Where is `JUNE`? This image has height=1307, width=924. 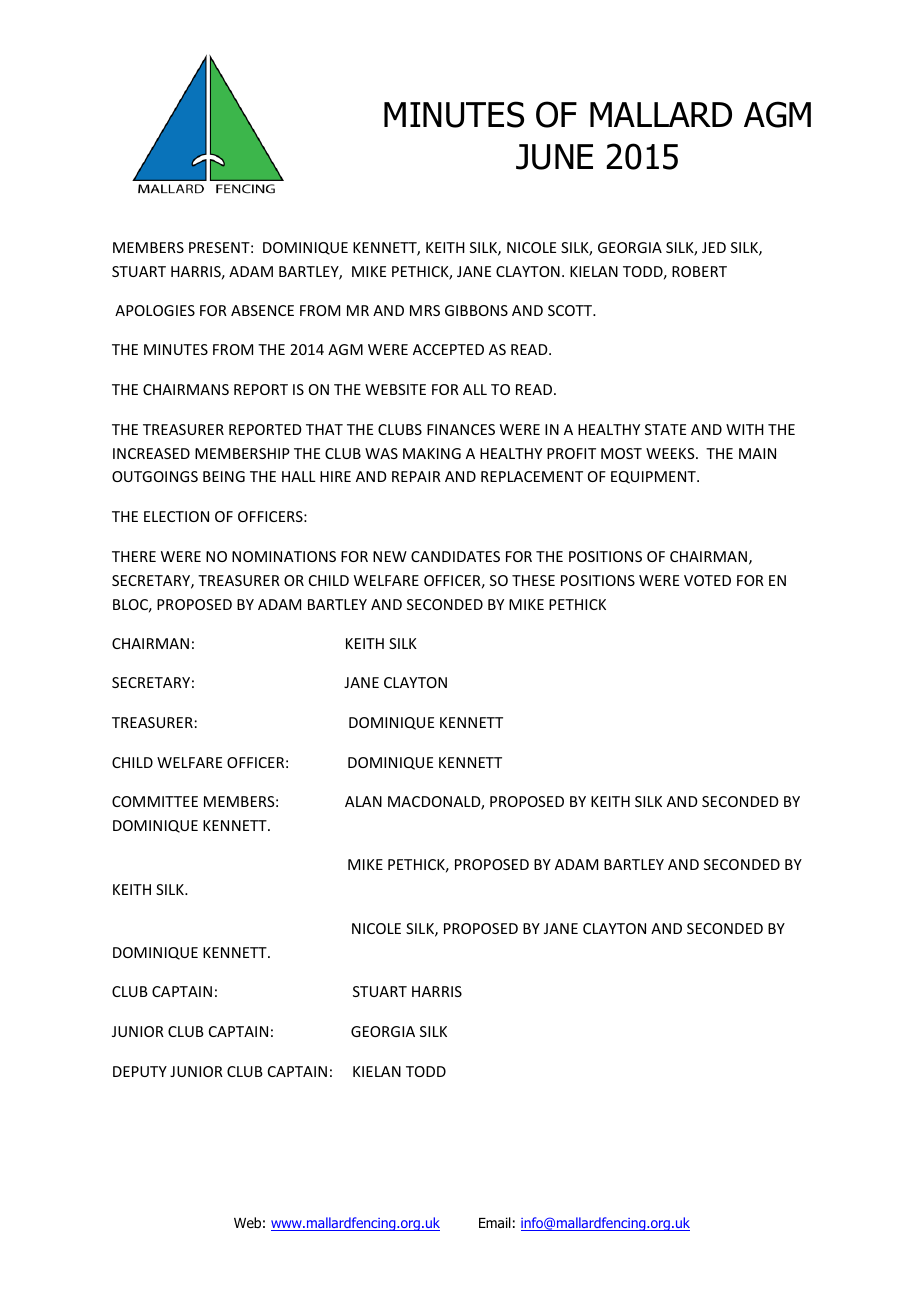 JUNE is located at coordinates (554, 157).
